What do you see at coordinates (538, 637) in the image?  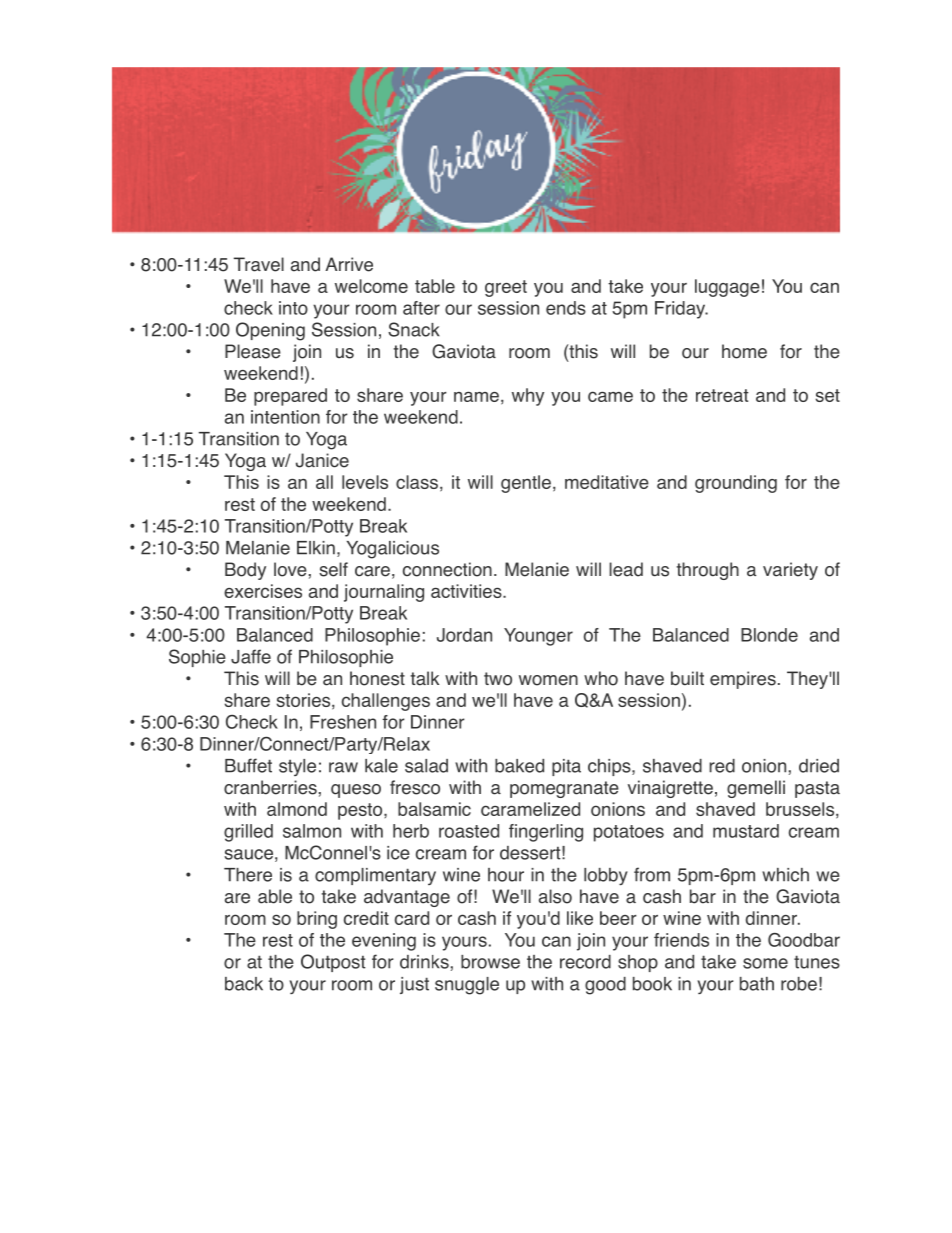 I see `Younger` at bounding box center [538, 637].
